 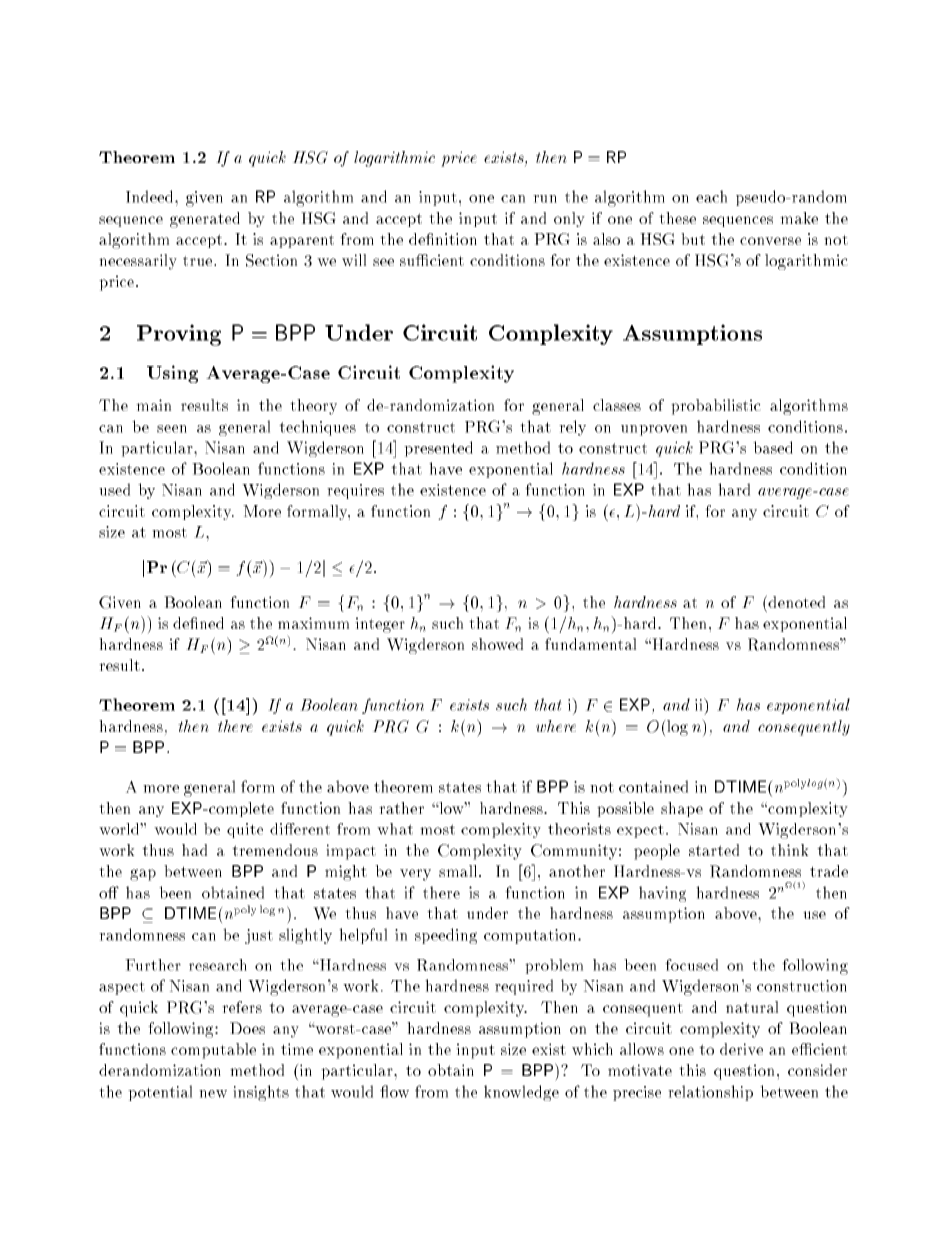 I want to click on knowledge, so click(x=521, y=1093).
